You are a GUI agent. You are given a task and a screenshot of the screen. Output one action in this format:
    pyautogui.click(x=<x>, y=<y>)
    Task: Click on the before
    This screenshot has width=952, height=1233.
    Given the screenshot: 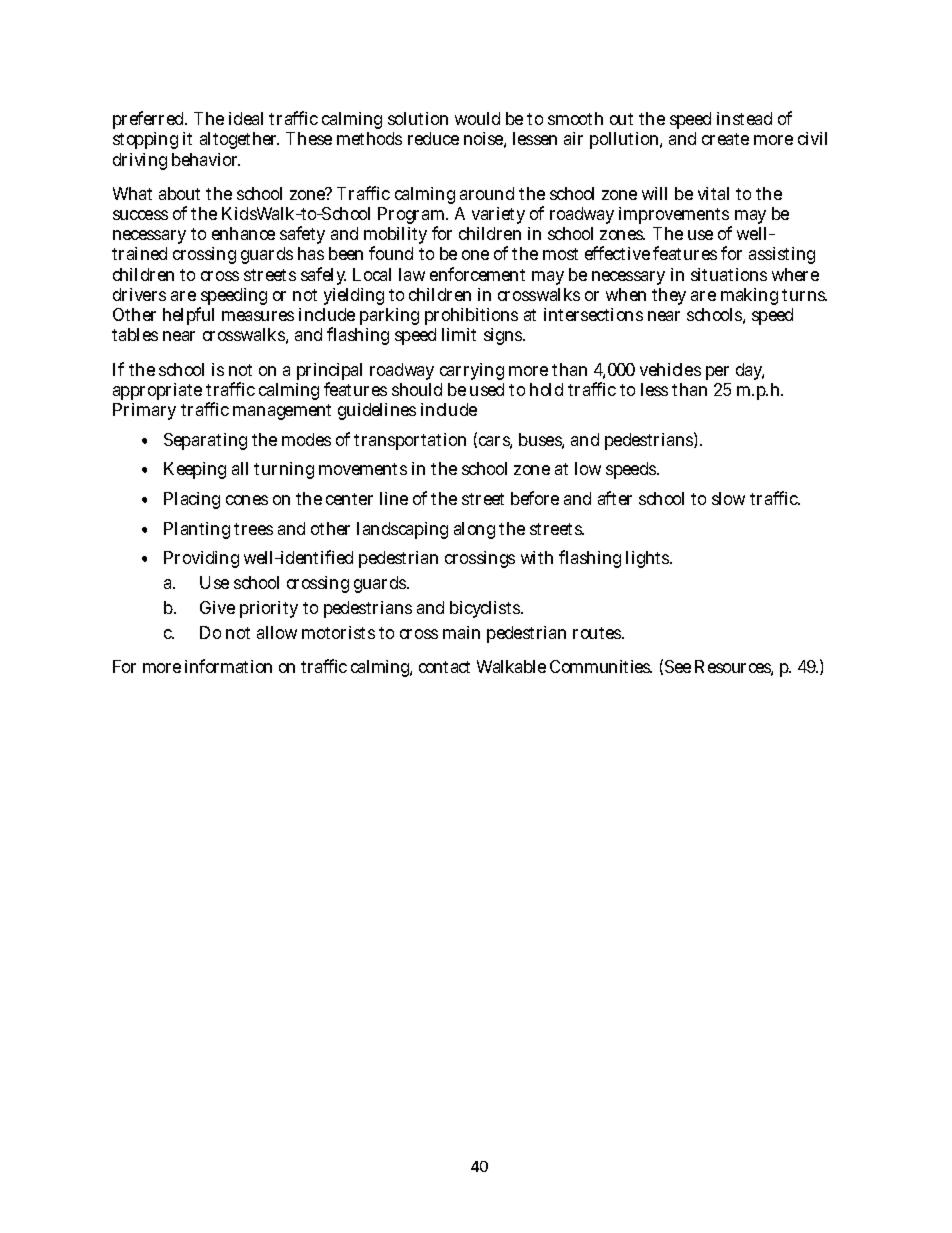 What is the action you would take?
    pyautogui.click(x=535, y=498)
